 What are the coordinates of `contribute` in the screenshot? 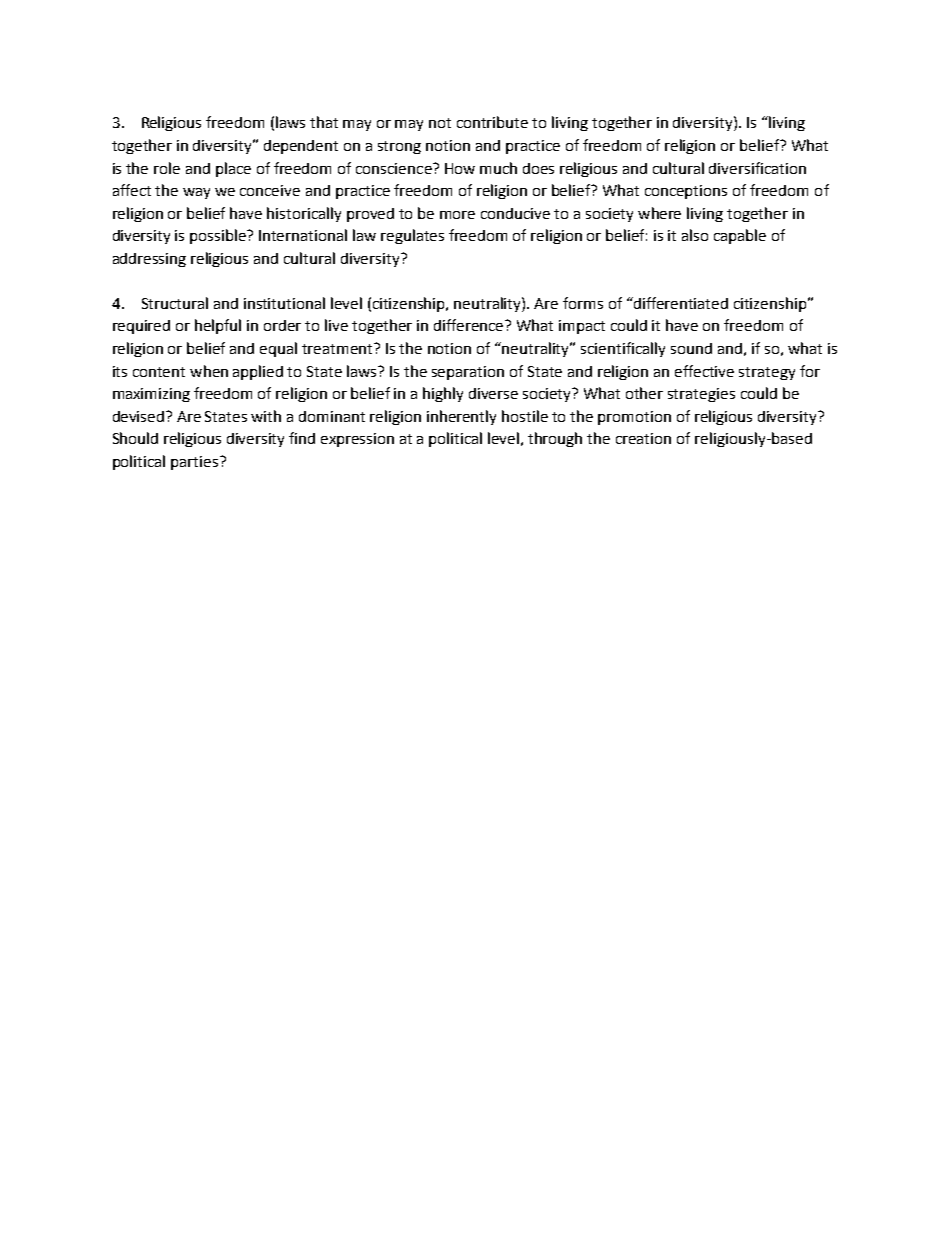 It's located at (492, 122).
